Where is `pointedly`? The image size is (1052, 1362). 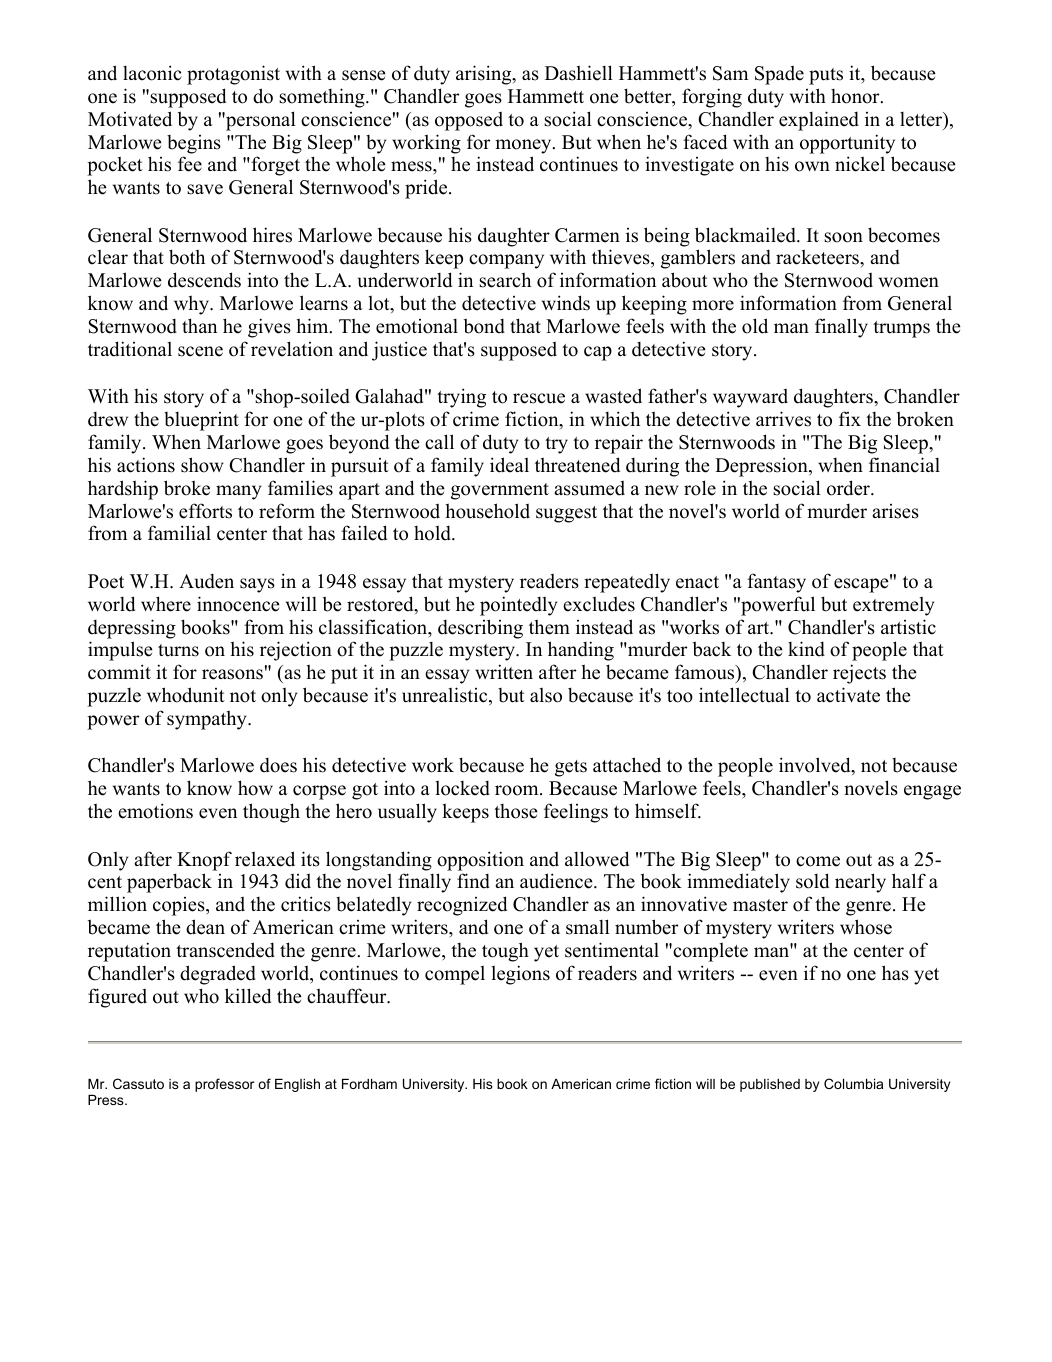 pointedly is located at coordinates (518, 606).
